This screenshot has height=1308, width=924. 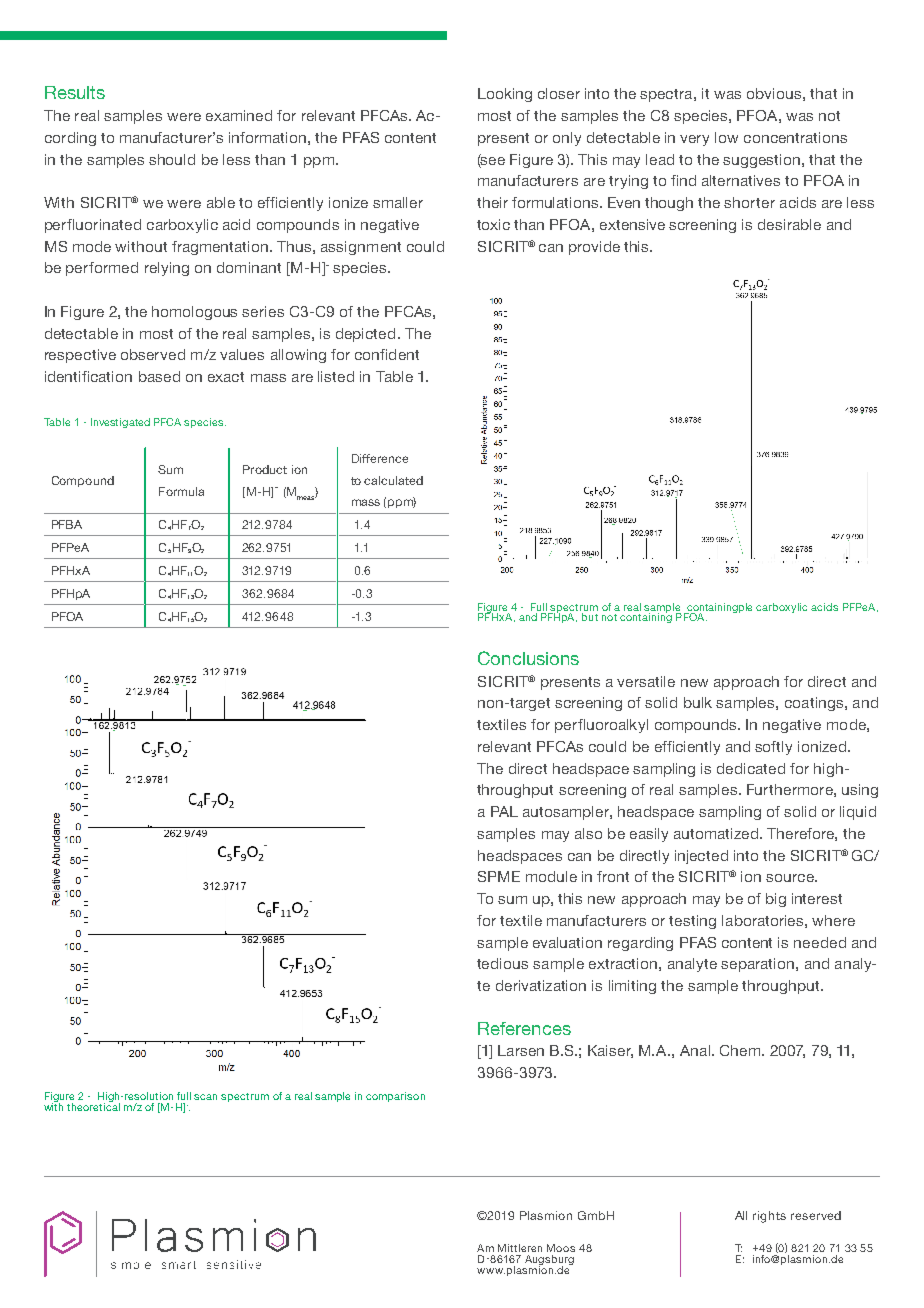 I want to click on bulk, so click(x=698, y=702).
